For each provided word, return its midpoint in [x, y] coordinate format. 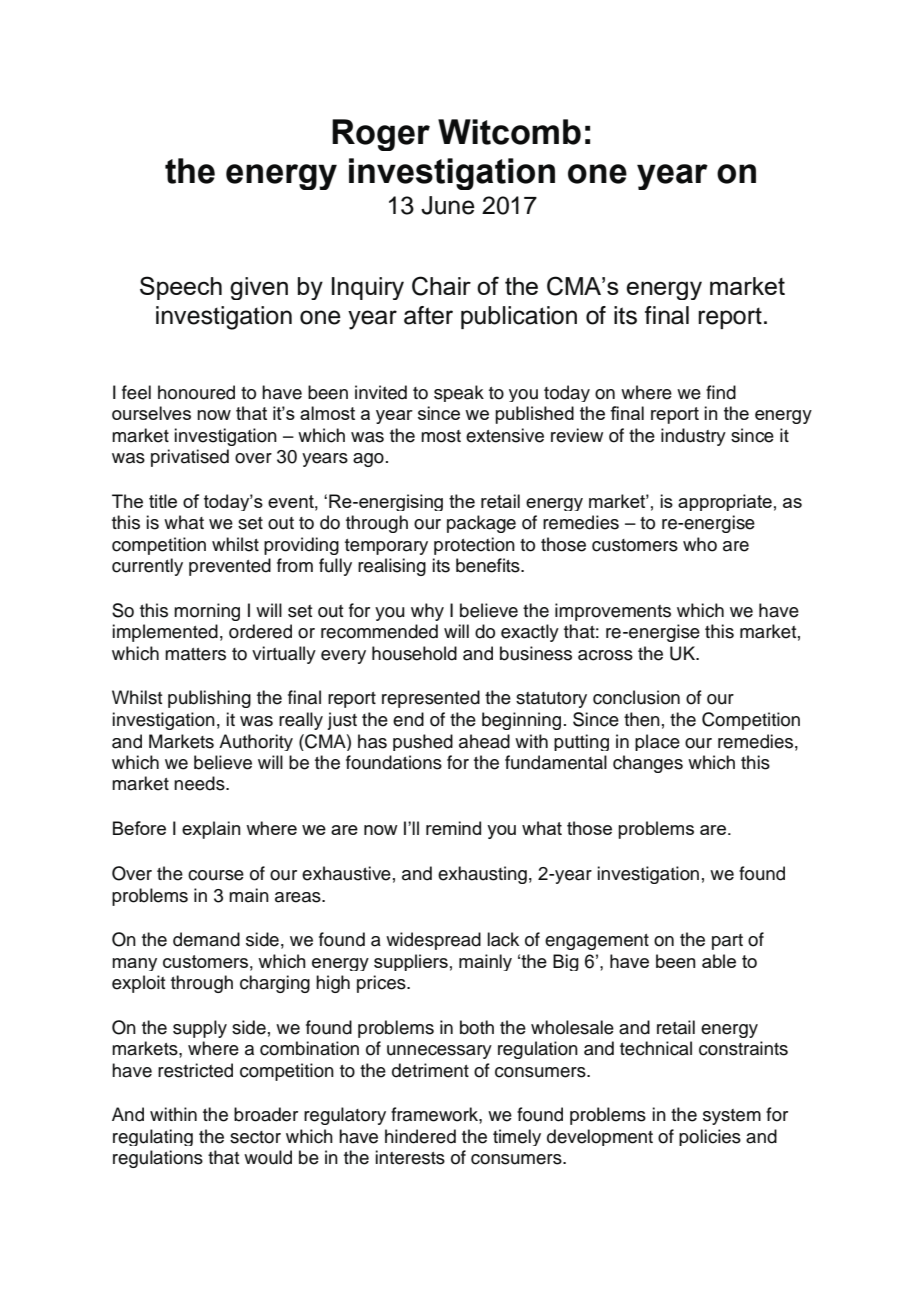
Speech [181, 288]
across [605, 655]
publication [519, 317]
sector [255, 1137]
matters [195, 654]
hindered [420, 1136]
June [448, 205]
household [414, 653]
